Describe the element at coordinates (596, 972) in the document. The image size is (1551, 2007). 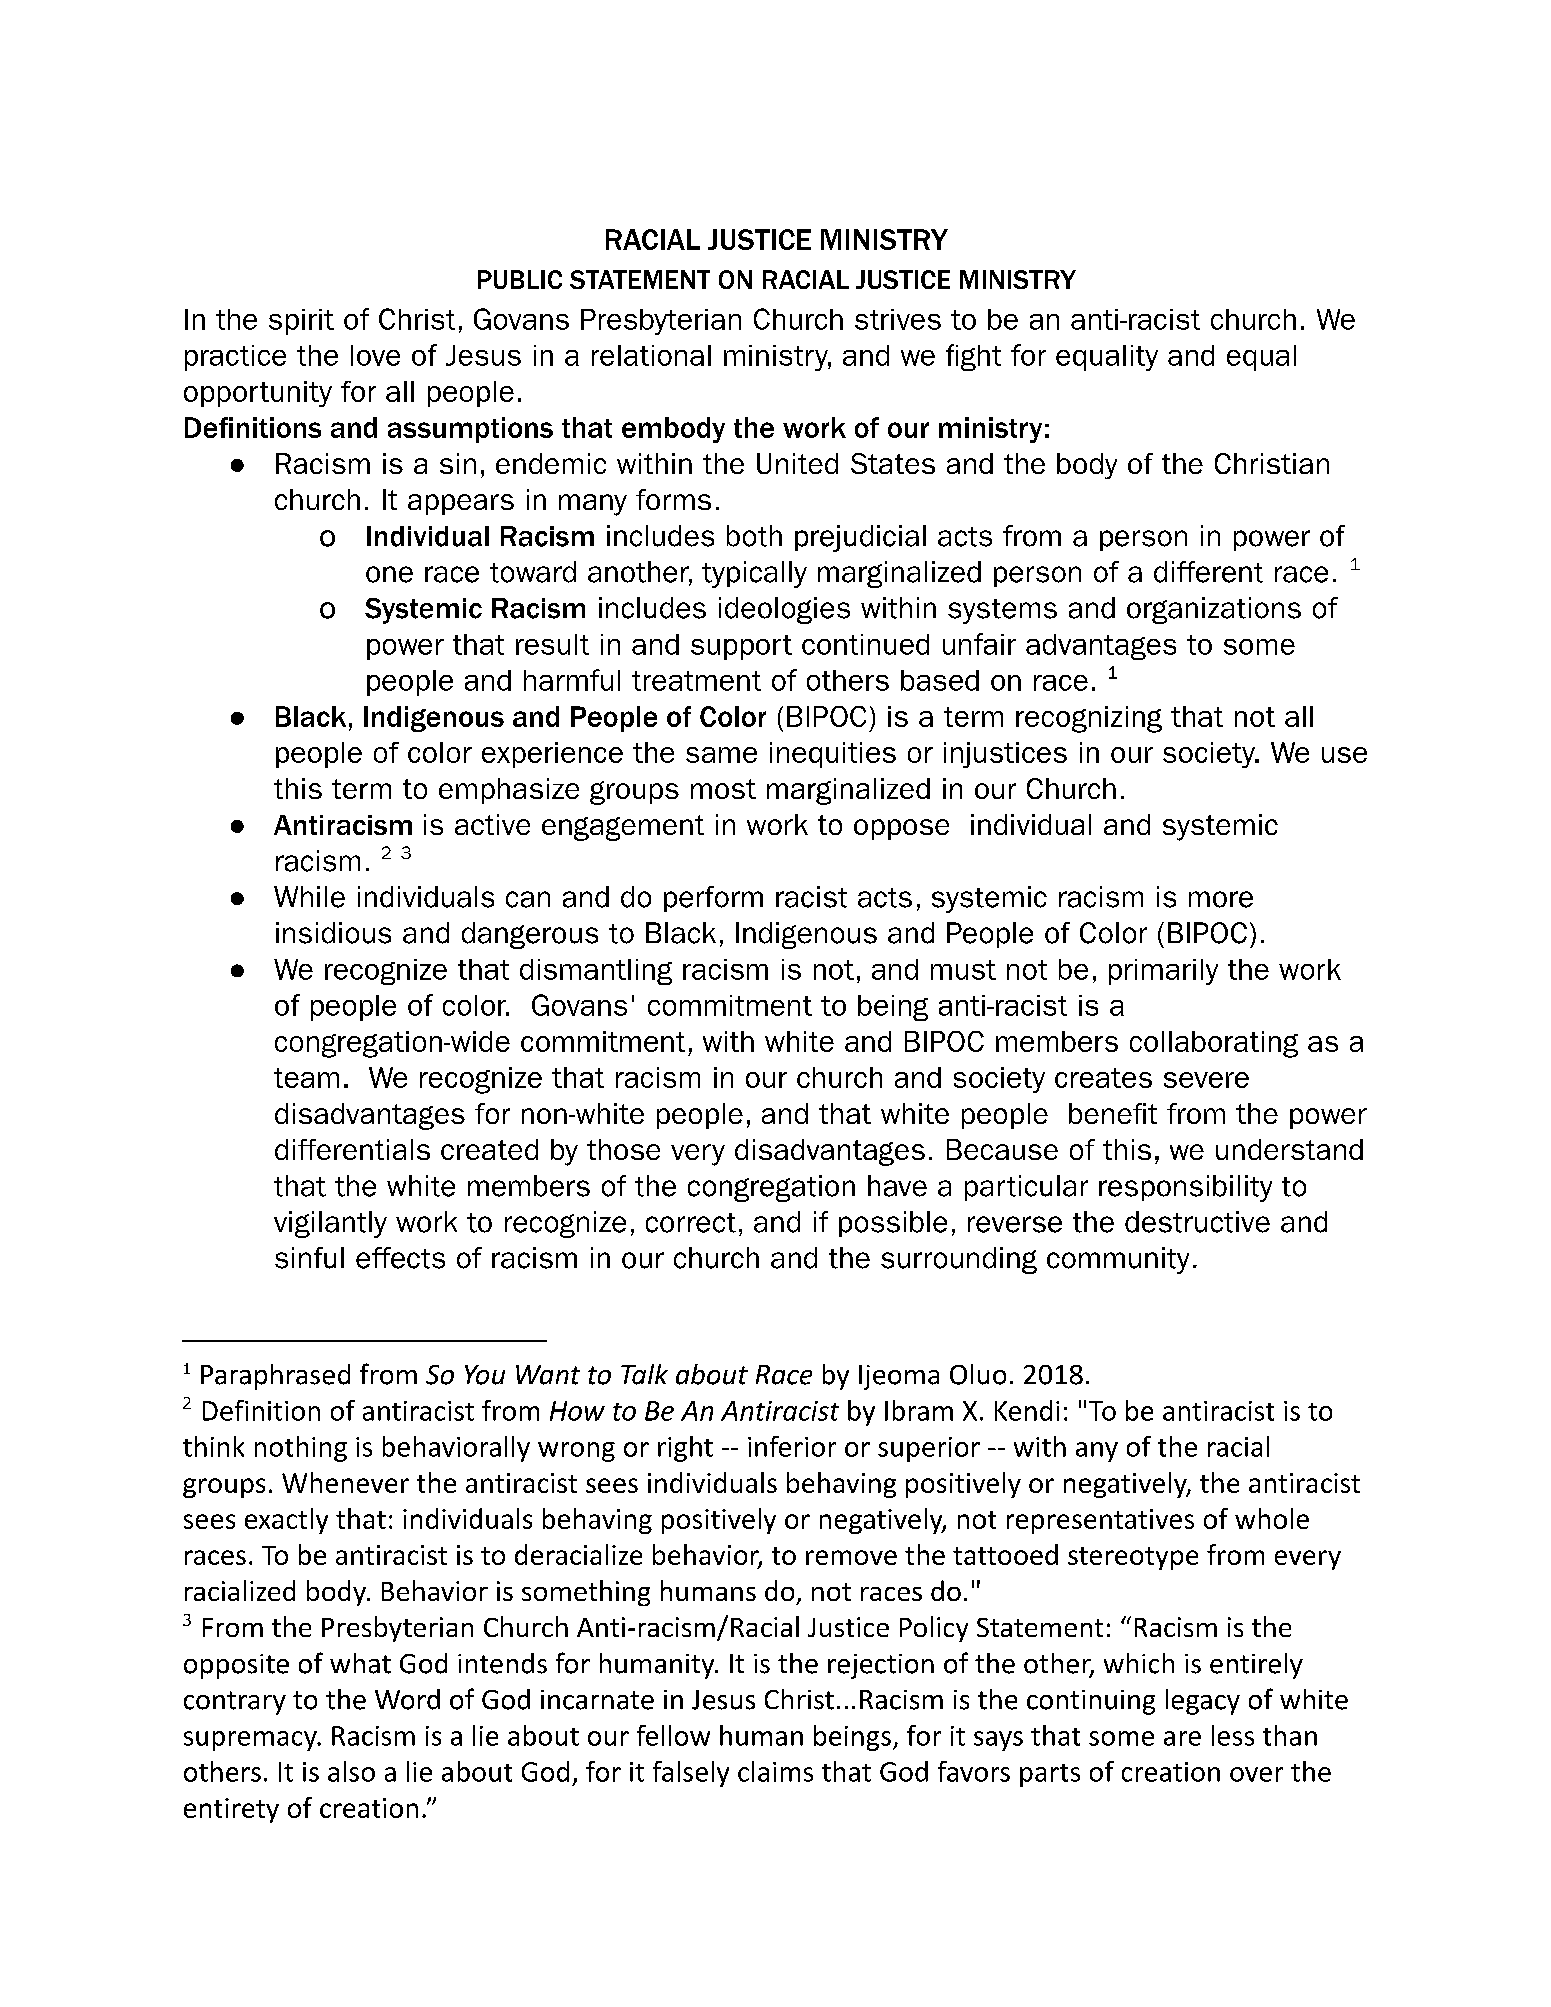
I see `dismantling` at that location.
